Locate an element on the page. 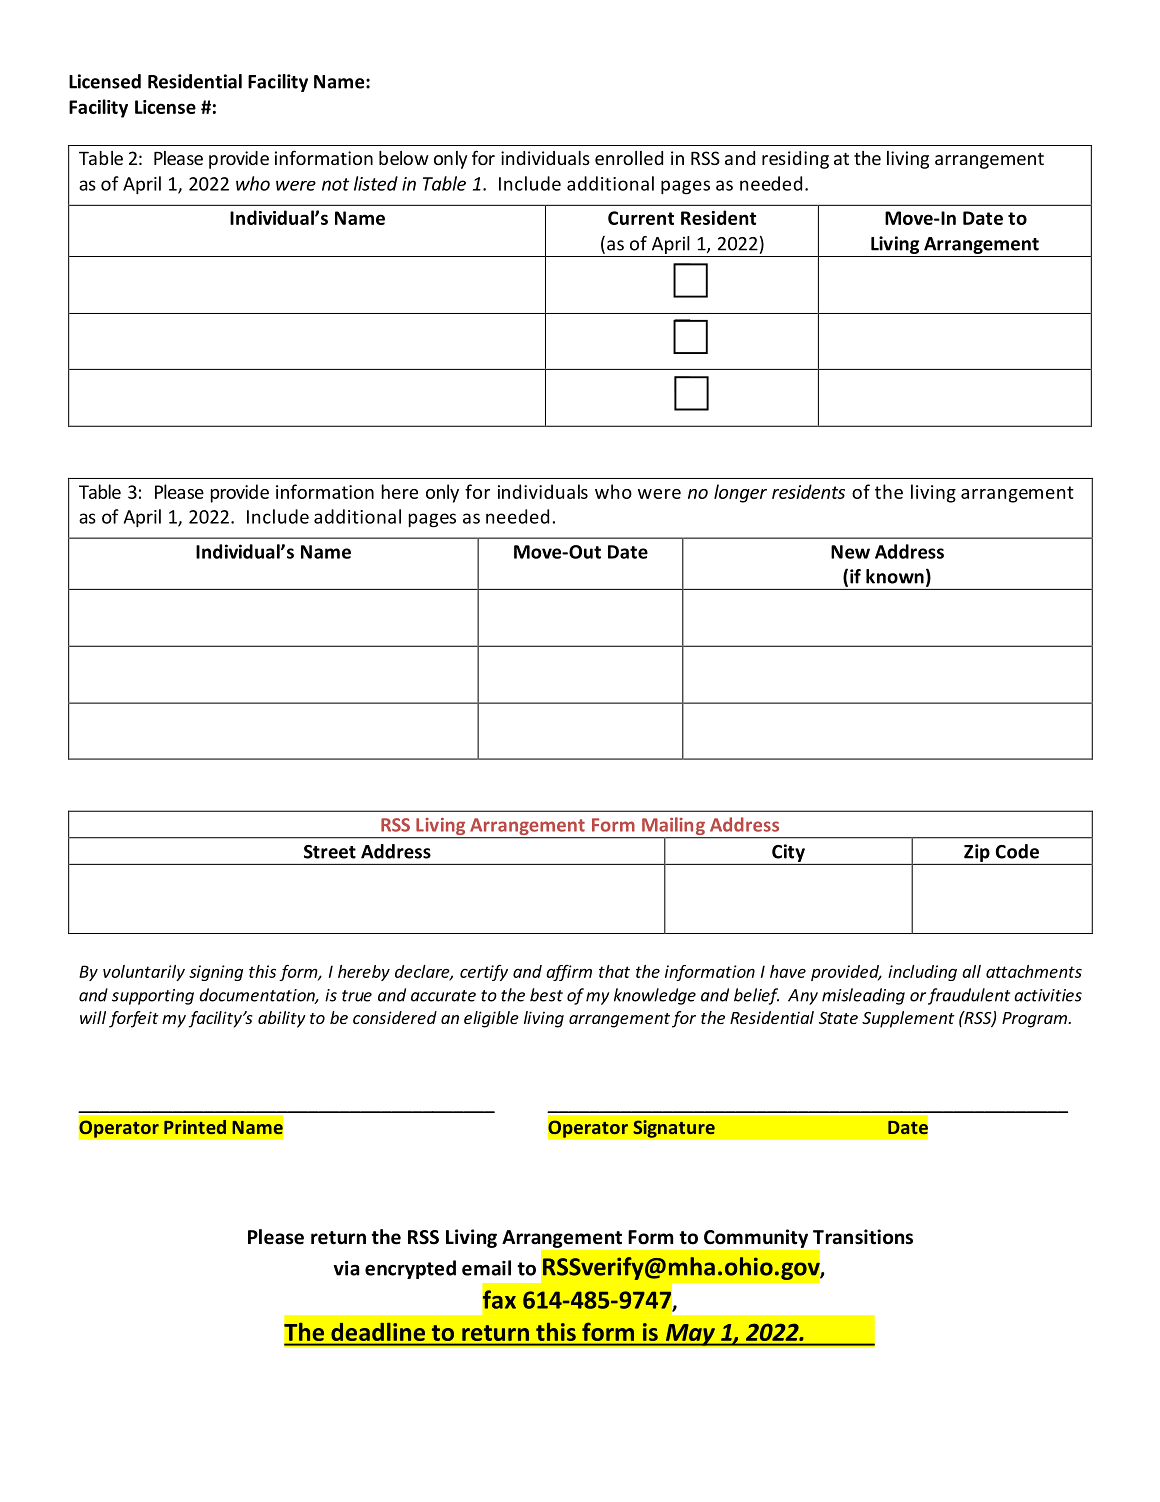  Code is located at coordinates (1017, 851).
